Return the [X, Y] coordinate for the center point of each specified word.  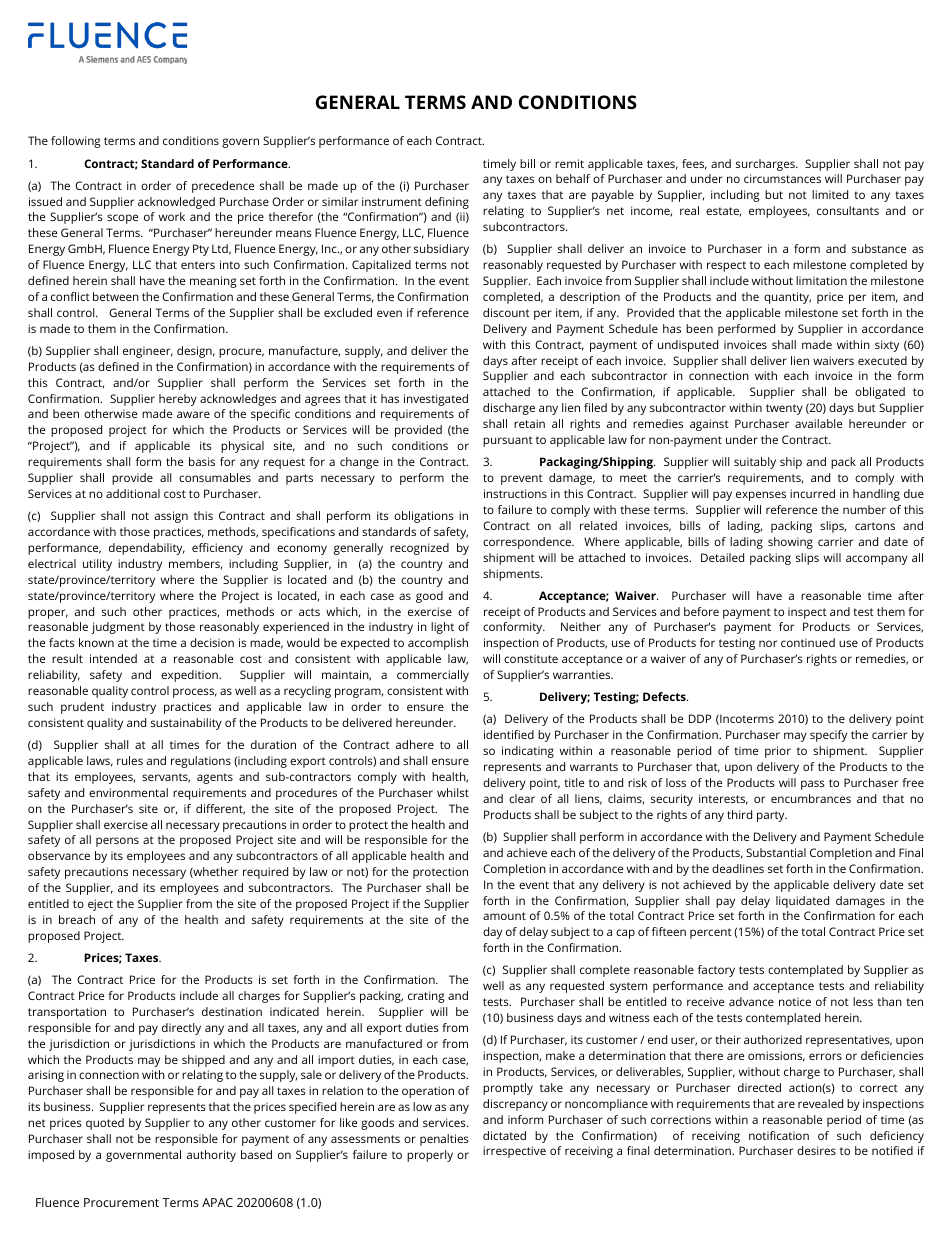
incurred [812, 493]
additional [133, 493]
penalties [444, 1140]
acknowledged [176, 203]
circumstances [782, 178]
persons [117, 842]
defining [447, 203]
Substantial [776, 852]
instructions [515, 493]
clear [522, 798]
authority [211, 1156]
